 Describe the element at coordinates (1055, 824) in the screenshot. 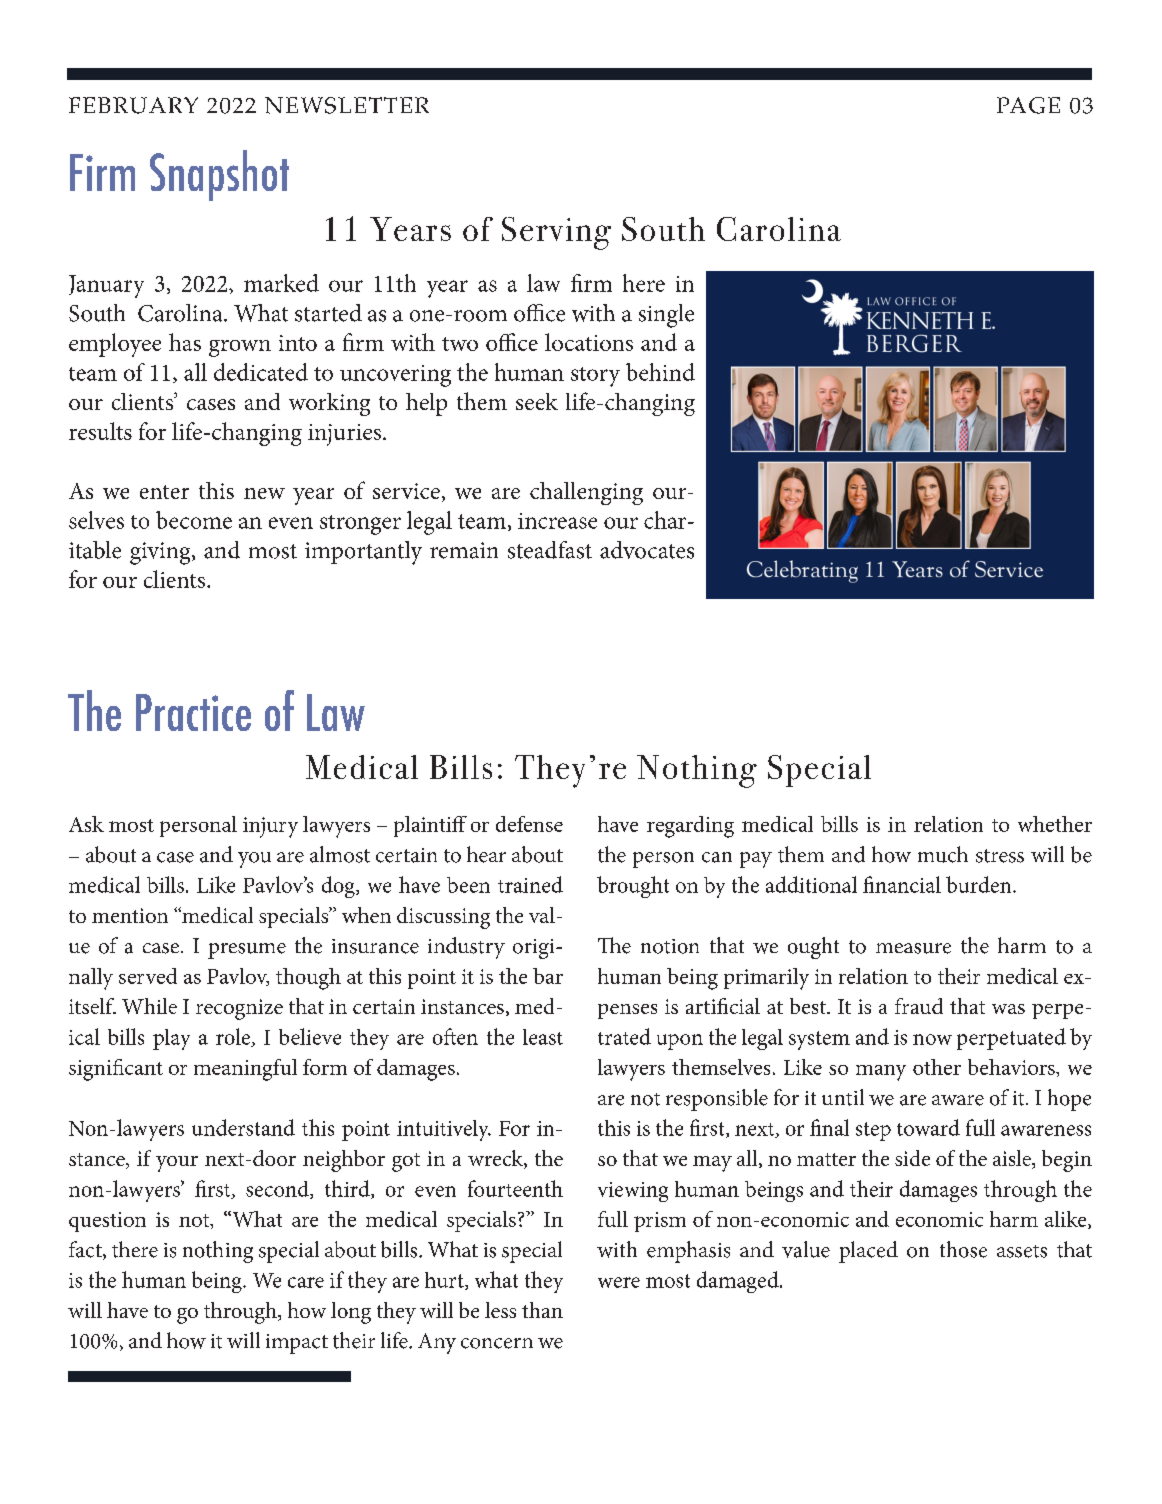

I see `whether` at that location.
